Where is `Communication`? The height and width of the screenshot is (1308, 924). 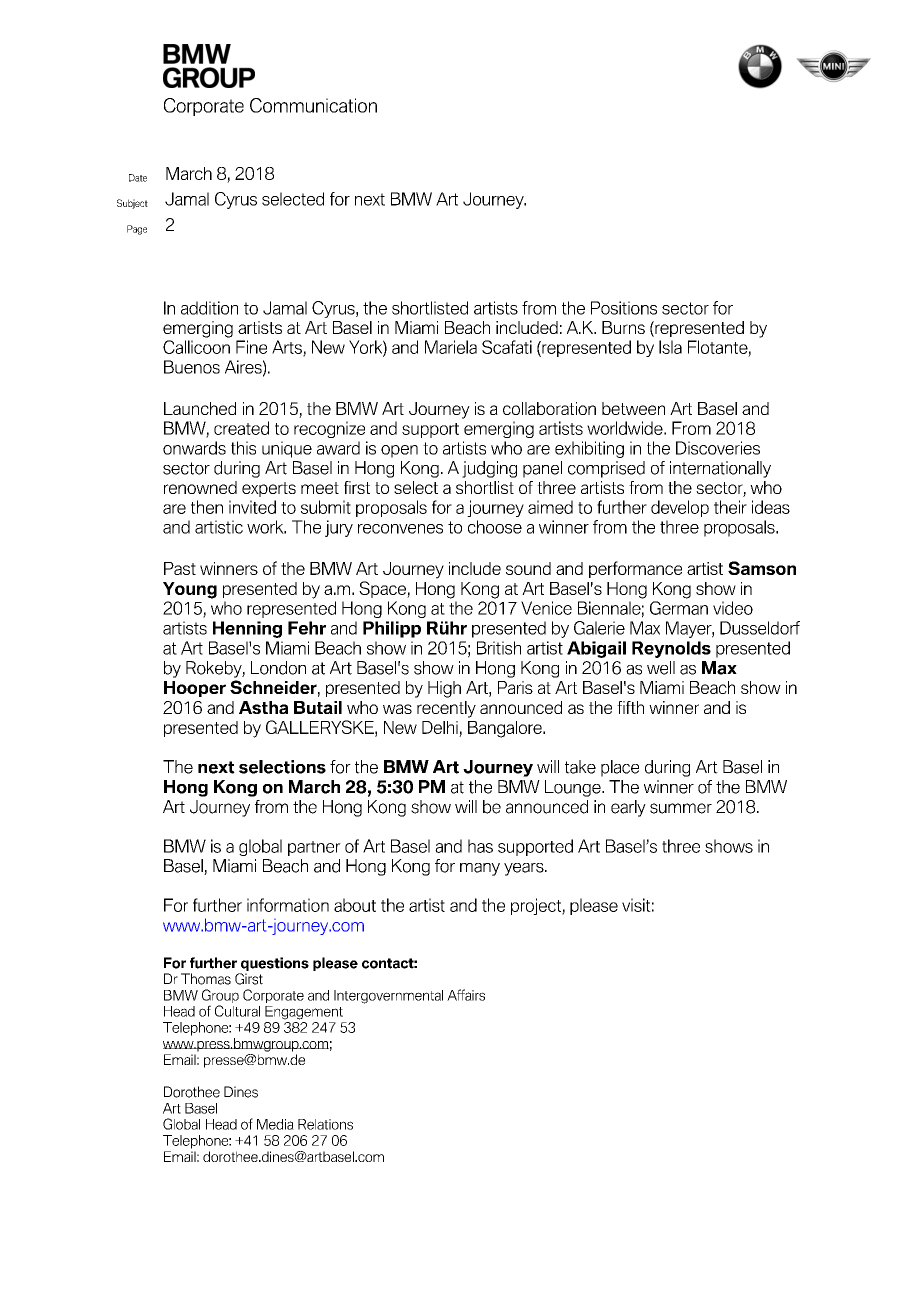
Communication is located at coordinates (313, 105).
